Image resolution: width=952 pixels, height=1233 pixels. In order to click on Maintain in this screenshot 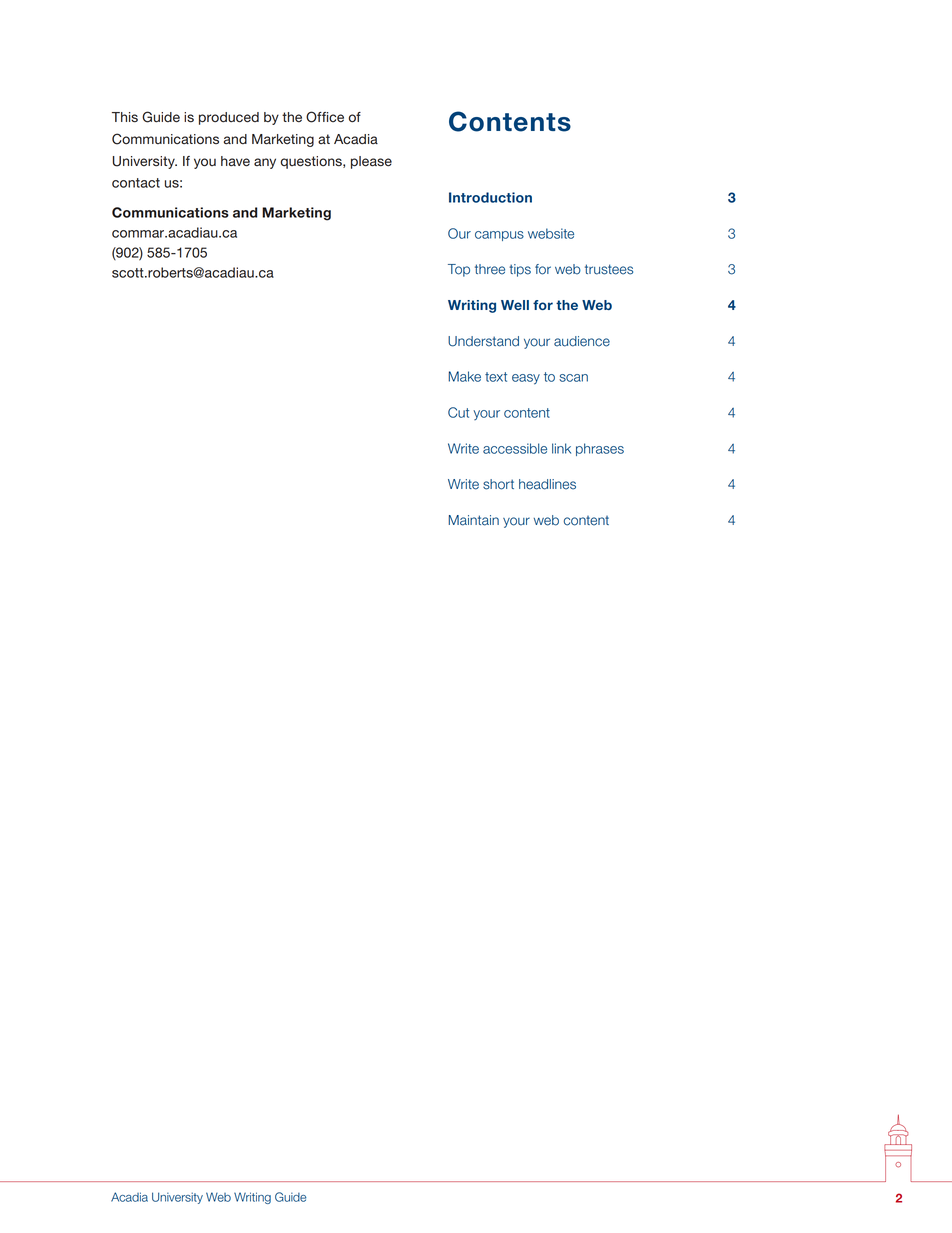, I will do `click(473, 520)`.
